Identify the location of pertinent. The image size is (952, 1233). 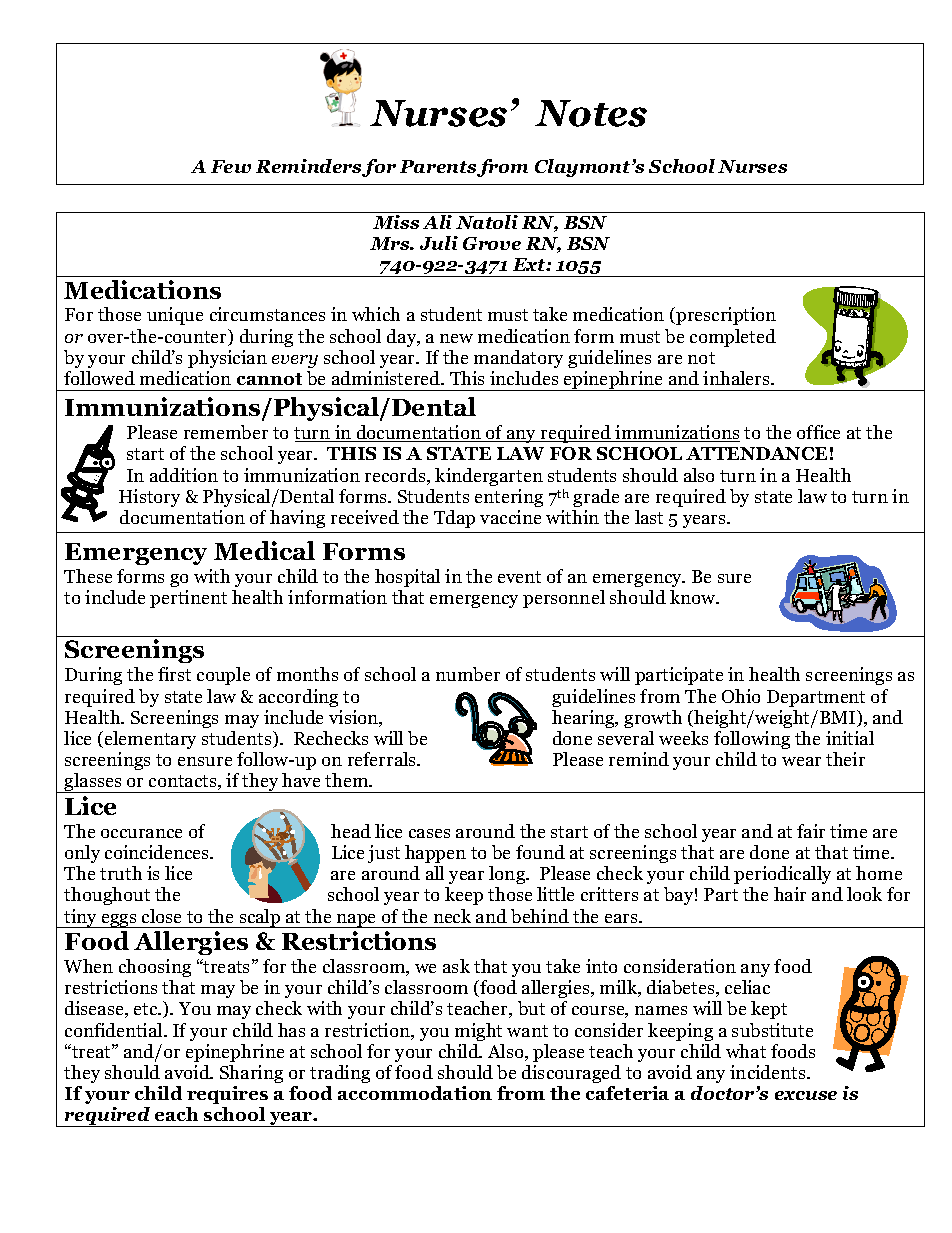
(188, 599).
